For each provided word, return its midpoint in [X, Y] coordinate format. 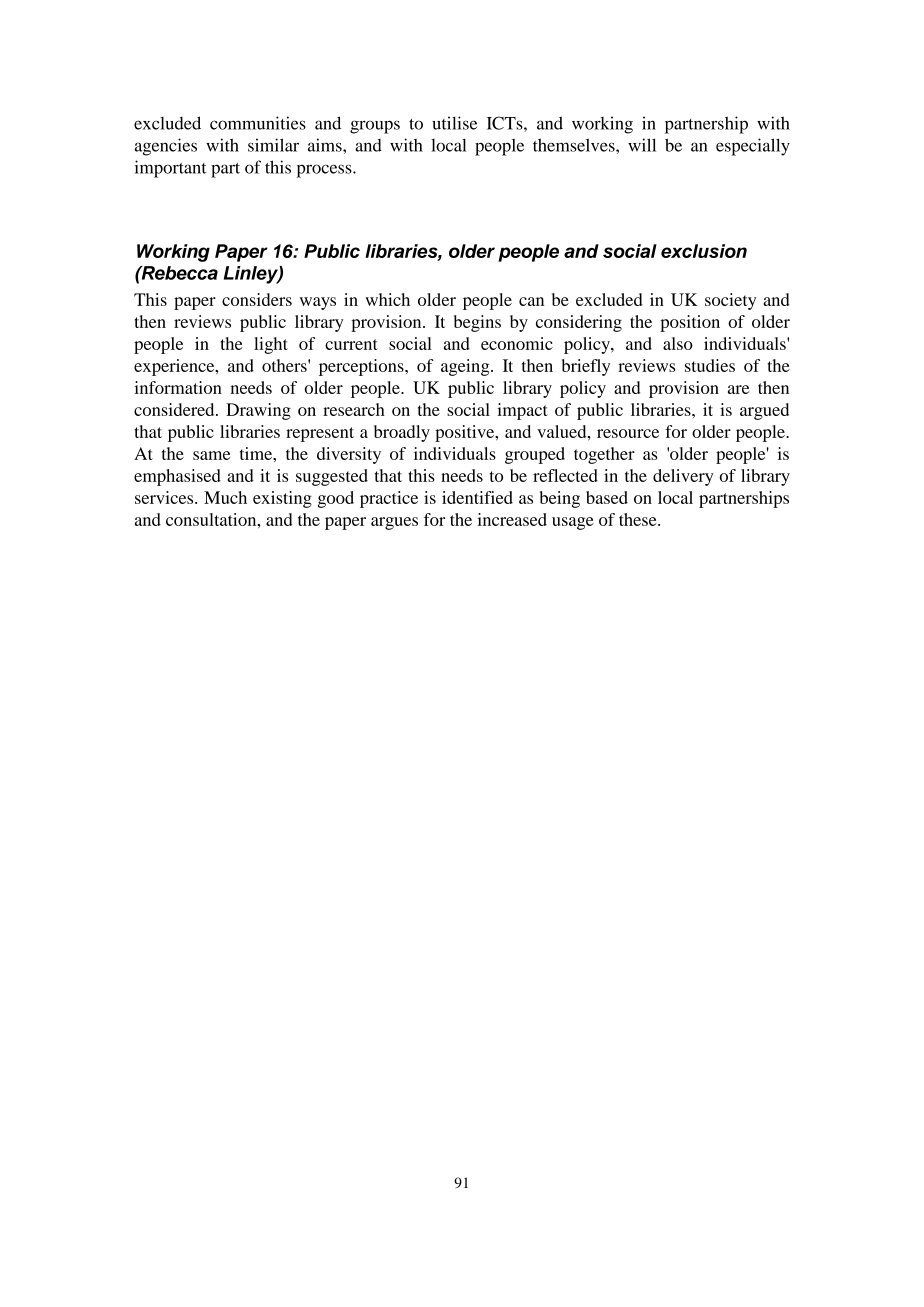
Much [225, 497]
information [178, 387]
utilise [454, 123]
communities [258, 123]
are [738, 389]
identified [477, 497]
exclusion [704, 251]
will [642, 145]
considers [257, 299]
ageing [466, 367]
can [531, 301]
